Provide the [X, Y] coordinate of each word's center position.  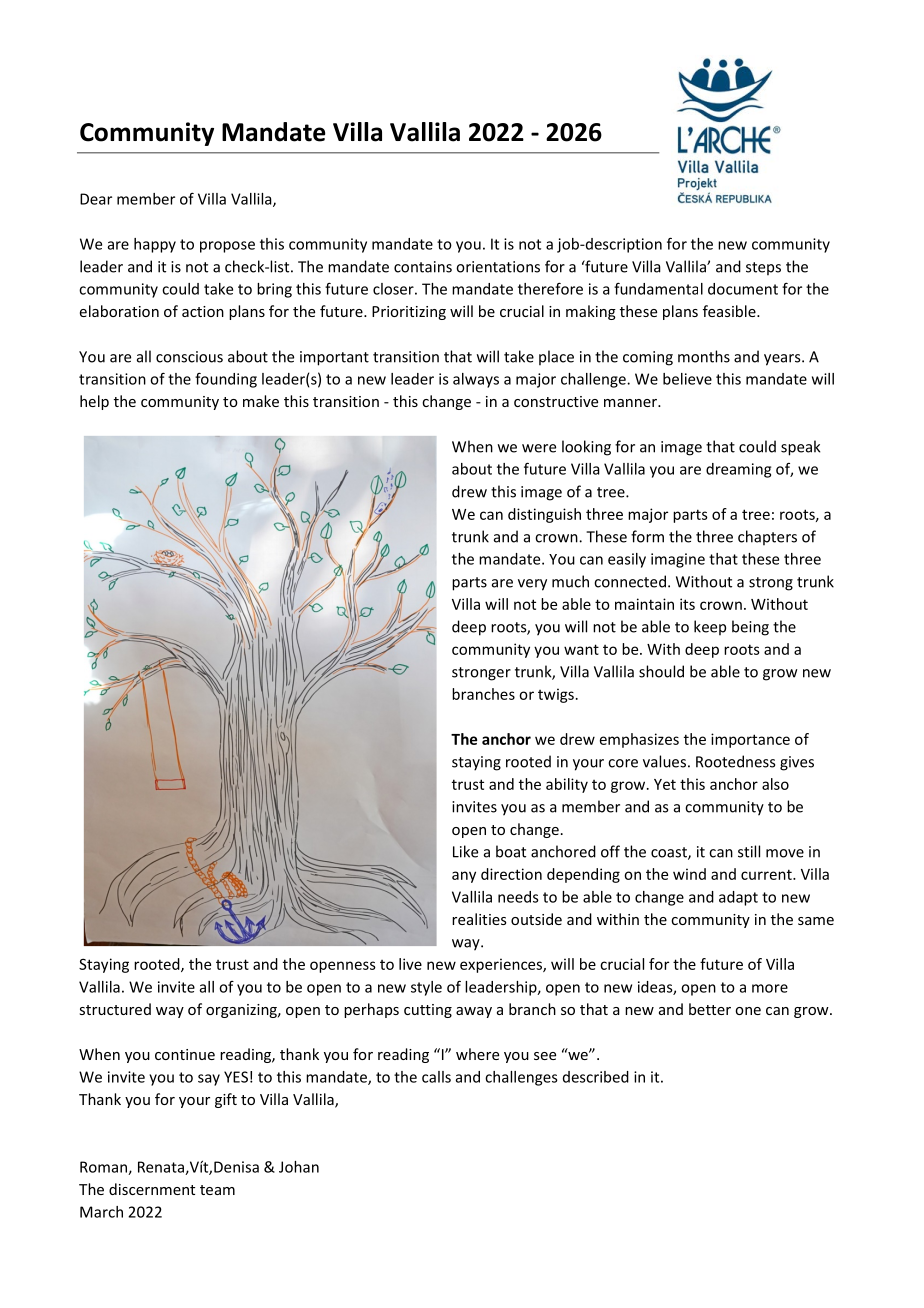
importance [750, 740]
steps [763, 268]
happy [155, 245]
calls [436, 1077]
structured [115, 1009]
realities [479, 919]
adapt [738, 898]
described [596, 1077]
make [261, 401]
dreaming [738, 470]
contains [423, 267]
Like [465, 851]
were [539, 448]
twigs [556, 695]
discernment [152, 1189]
